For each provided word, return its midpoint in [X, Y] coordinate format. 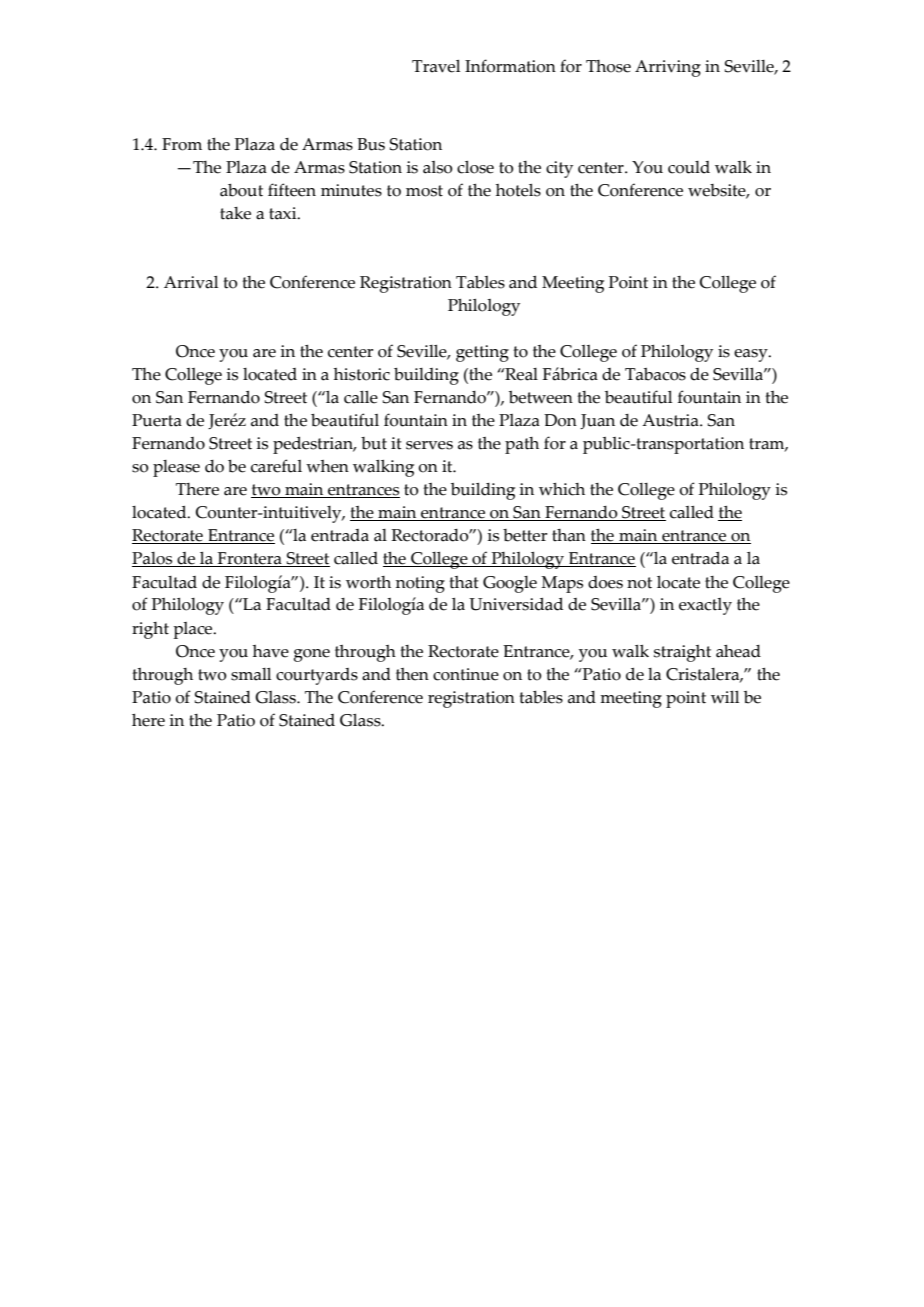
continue [466, 674]
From [182, 144]
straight [682, 653]
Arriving [668, 68]
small [251, 674]
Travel [436, 66]
